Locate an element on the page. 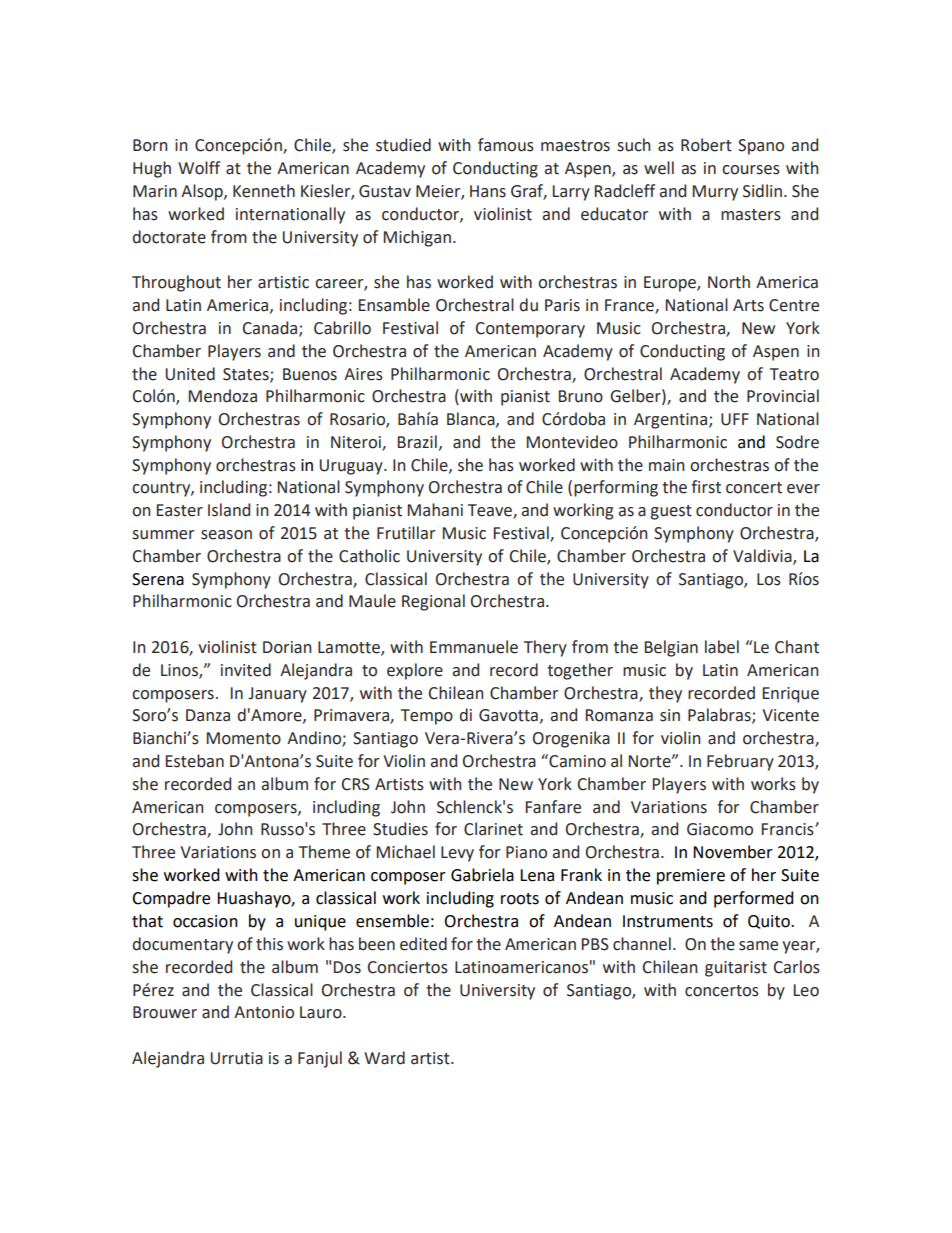 The height and width of the document is (1233, 952). Wolff is located at coordinates (199, 168).
